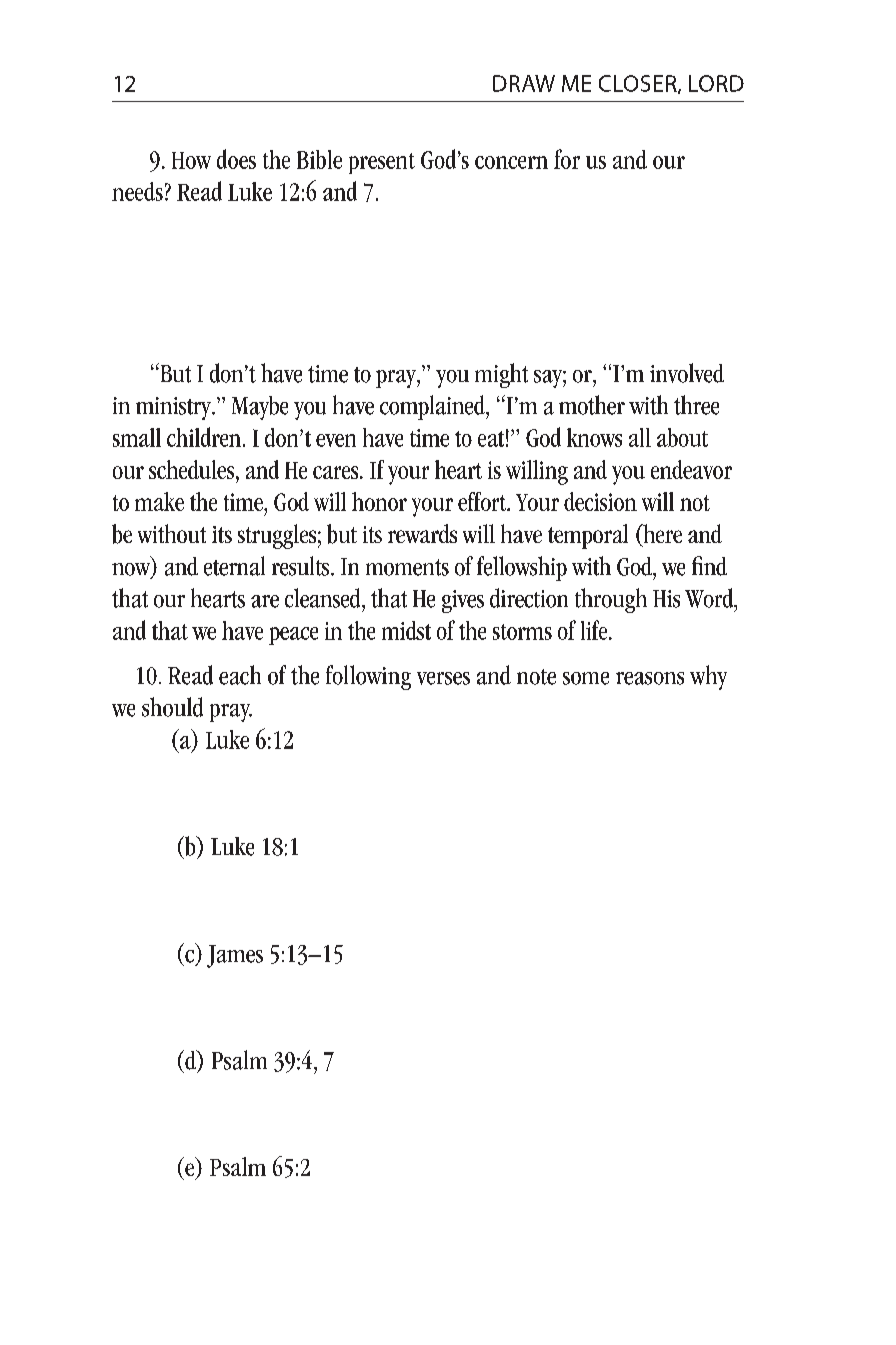 The image size is (896, 1345). I want to click on verses, so click(443, 678).
